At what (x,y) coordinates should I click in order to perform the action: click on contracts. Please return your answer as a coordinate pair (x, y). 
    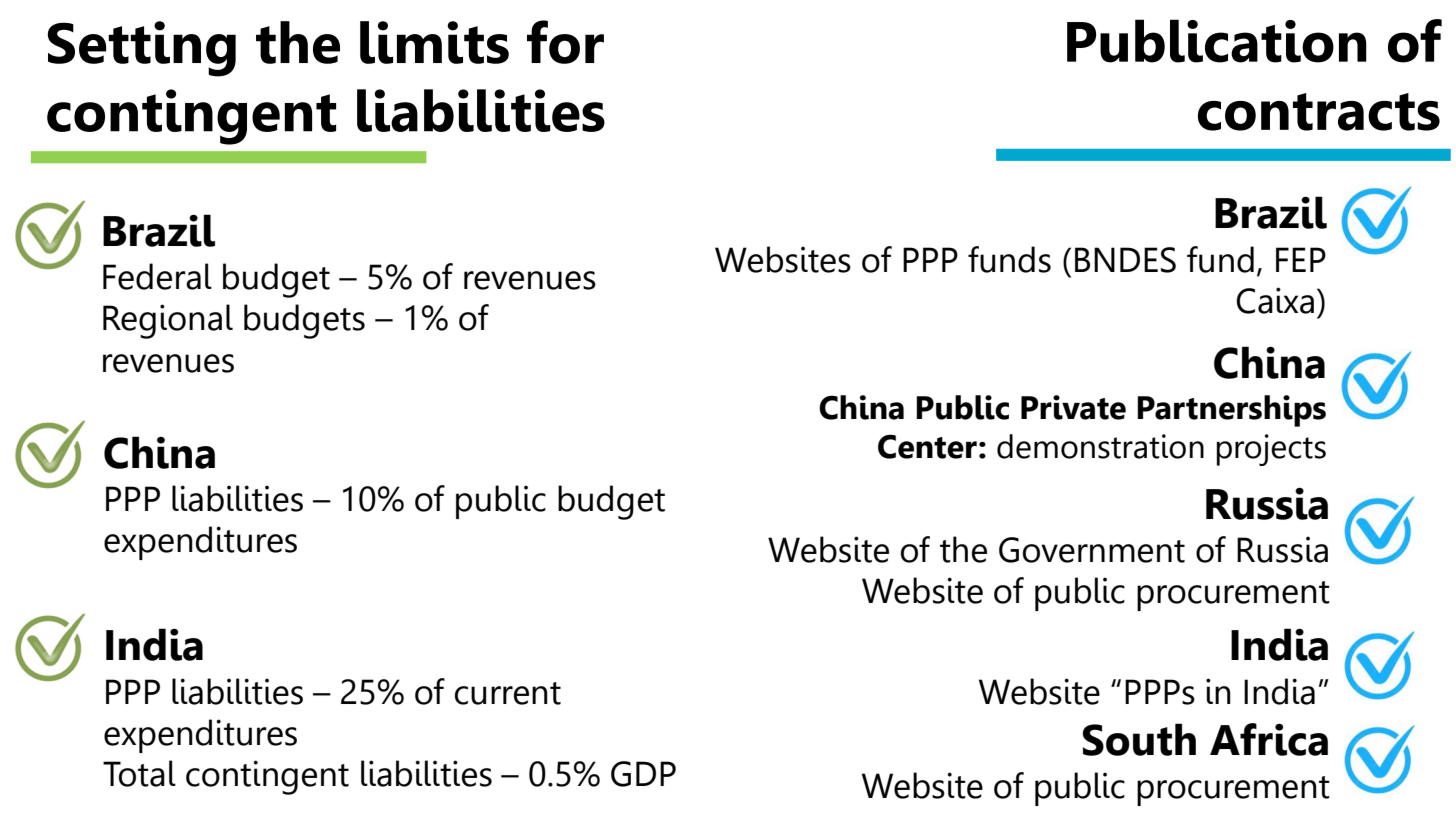
    Looking at the image, I should click on (1319, 112).
